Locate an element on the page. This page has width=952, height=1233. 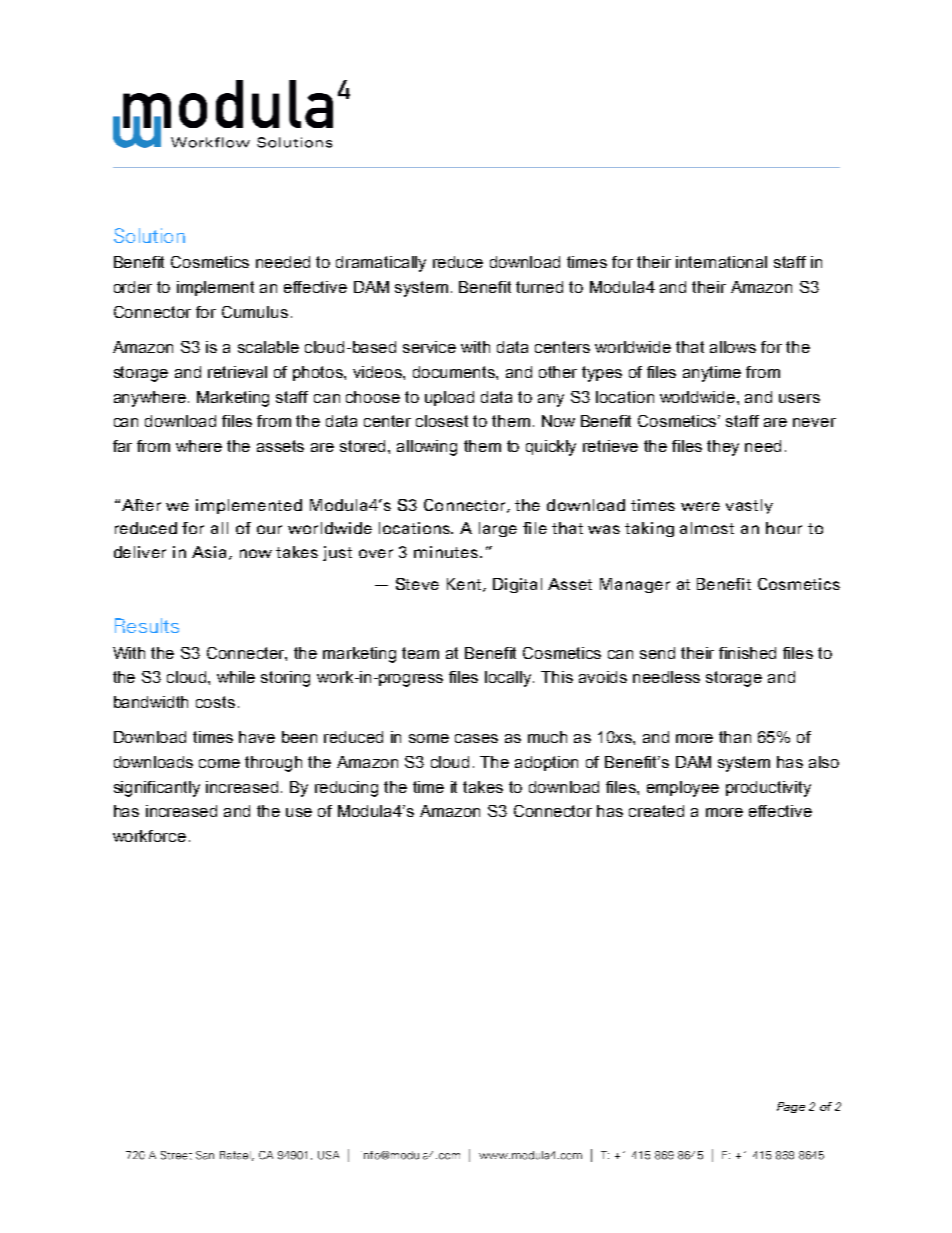
reducing is located at coordinates (346, 789).
